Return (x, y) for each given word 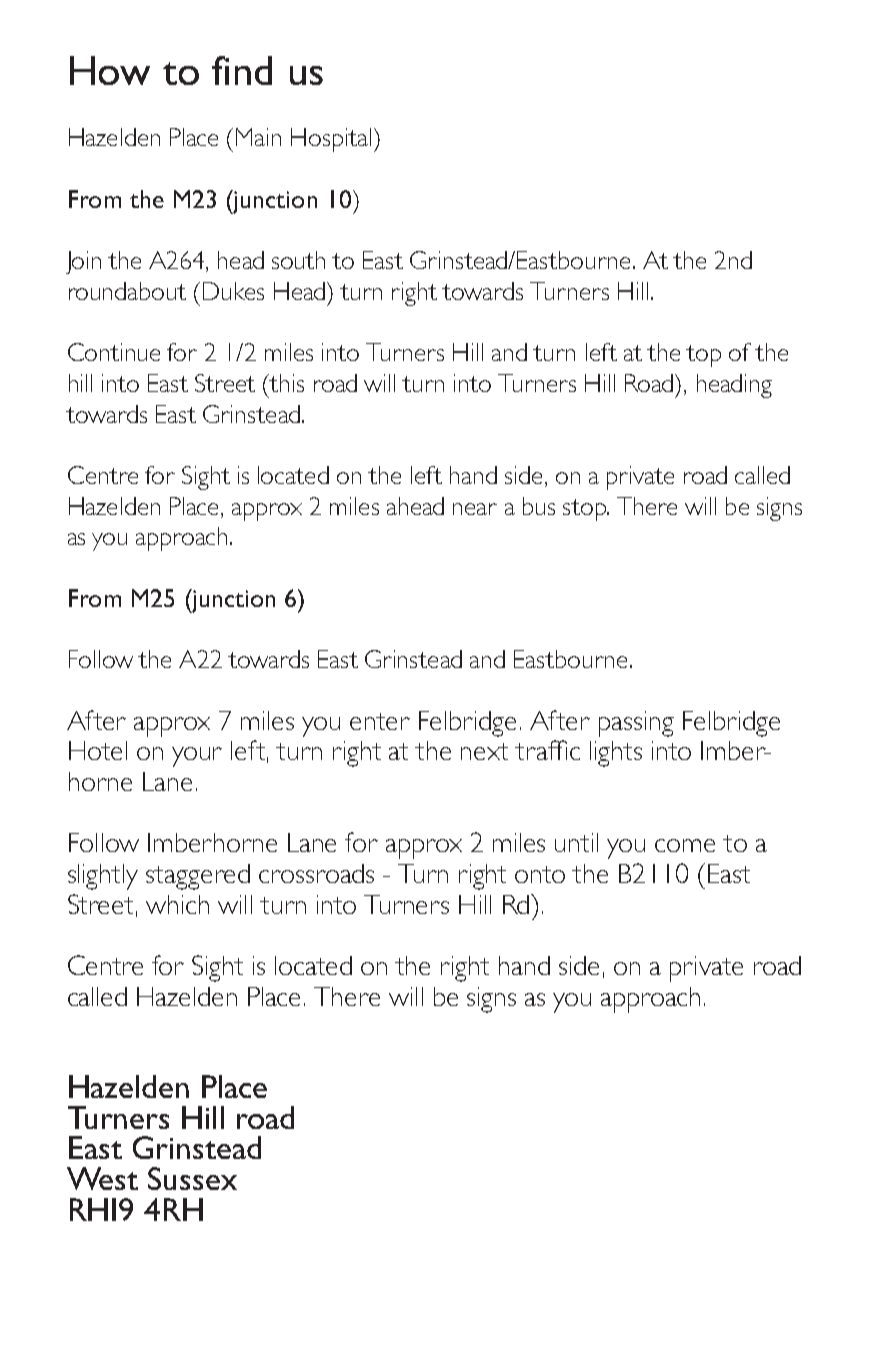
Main (258, 137)
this (286, 383)
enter (380, 721)
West (102, 1178)
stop (585, 510)
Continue (114, 352)
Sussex (192, 1178)
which (177, 904)
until (576, 842)
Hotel (98, 750)
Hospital (331, 140)
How (110, 70)
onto (540, 874)
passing (636, 724)
